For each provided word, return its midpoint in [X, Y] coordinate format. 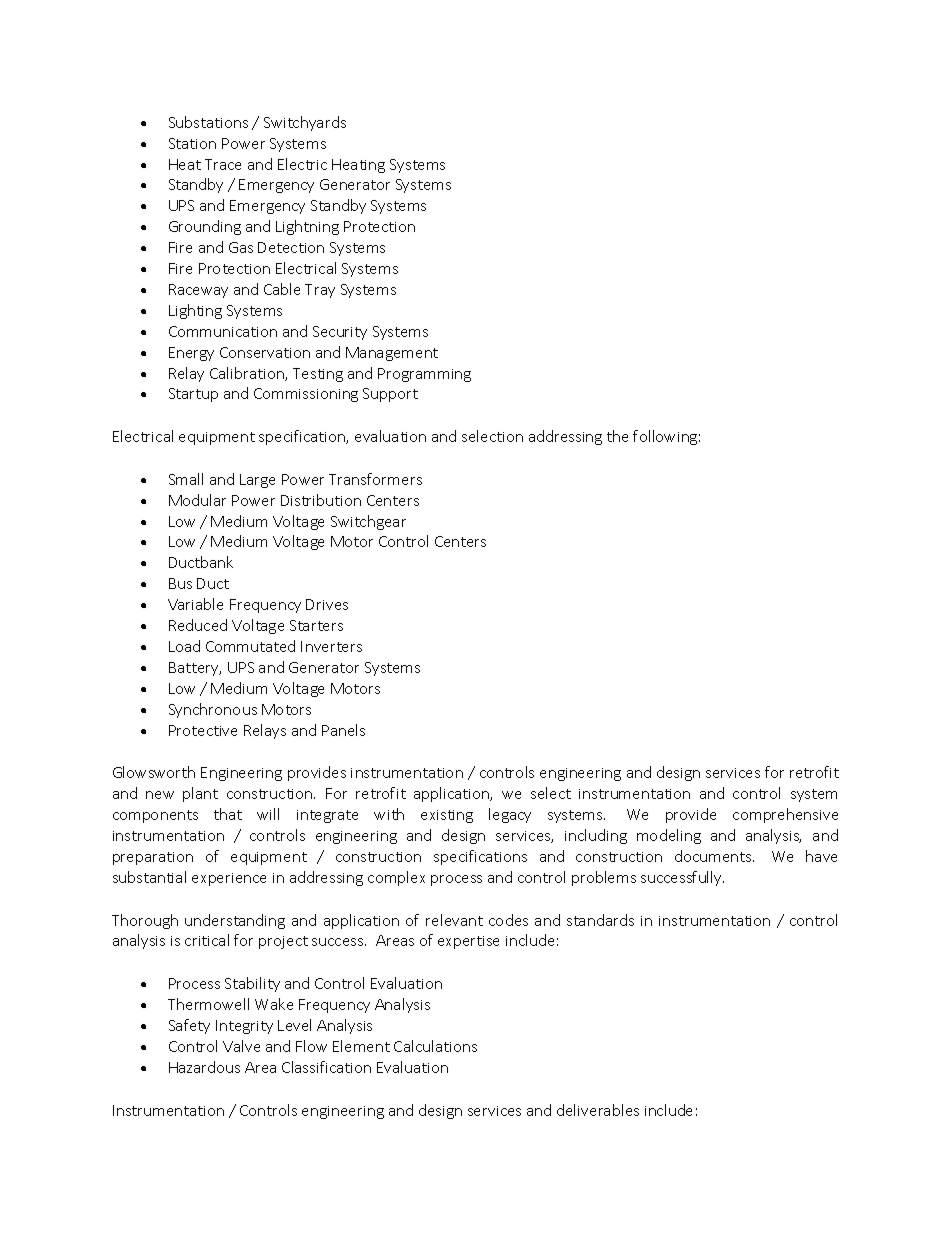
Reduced [198, 625]
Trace [223, 164]
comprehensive [785, 815]
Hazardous [204, 1067]
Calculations [435, 1046]
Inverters [331, 646]
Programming [424, 375]
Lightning [307, 227]
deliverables [598, 1110]
